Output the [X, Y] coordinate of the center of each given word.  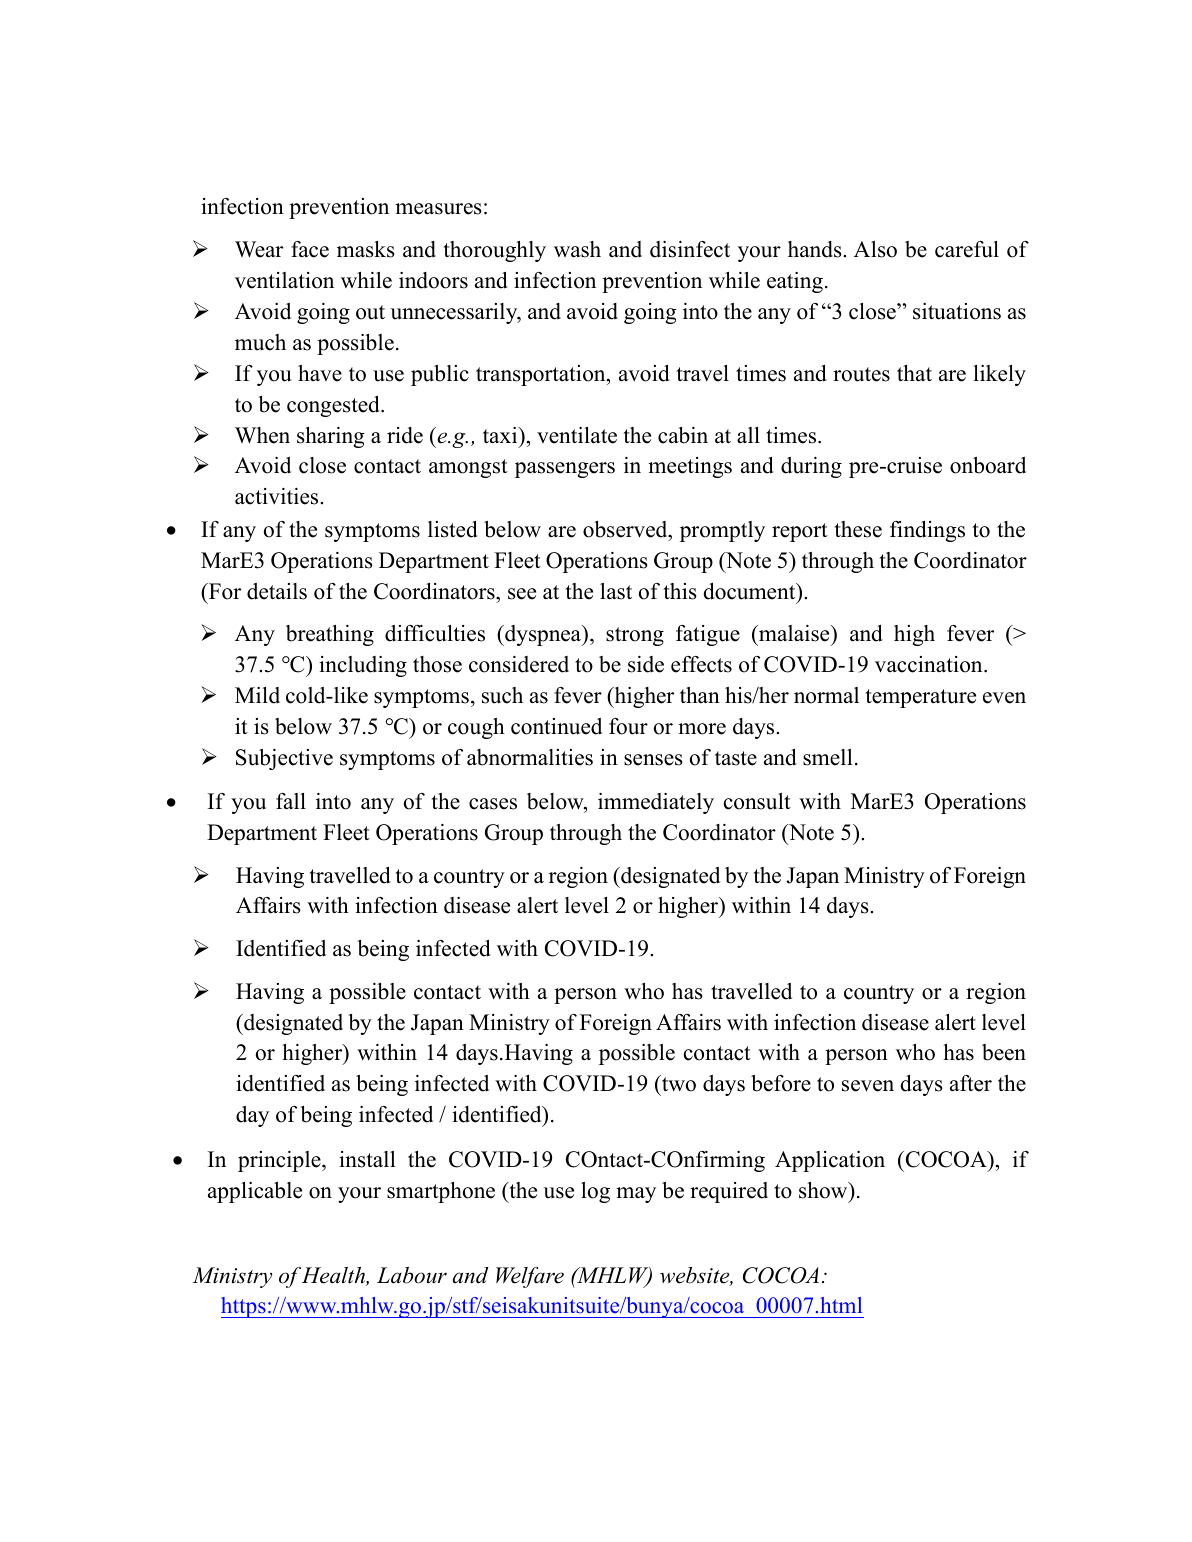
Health [334, 1276]
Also [875, 249]
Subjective [284, 759]
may [636, 1195]
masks [366, 249]
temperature [921, 698]
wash [577, 249]
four [628, 726]
